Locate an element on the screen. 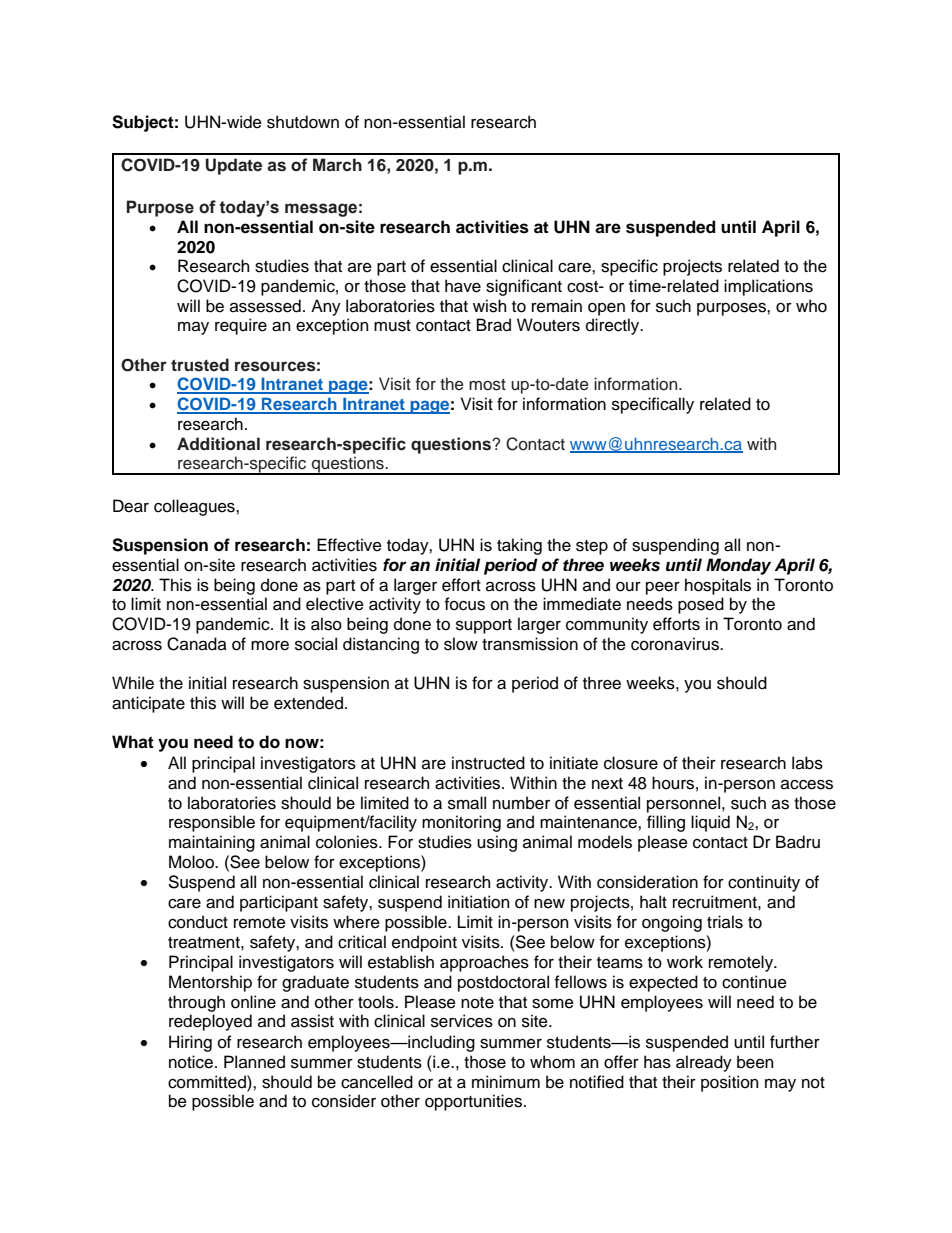 The height and width of the screenshot is (1233, 952). focus is located at coordinates (465, 604).
